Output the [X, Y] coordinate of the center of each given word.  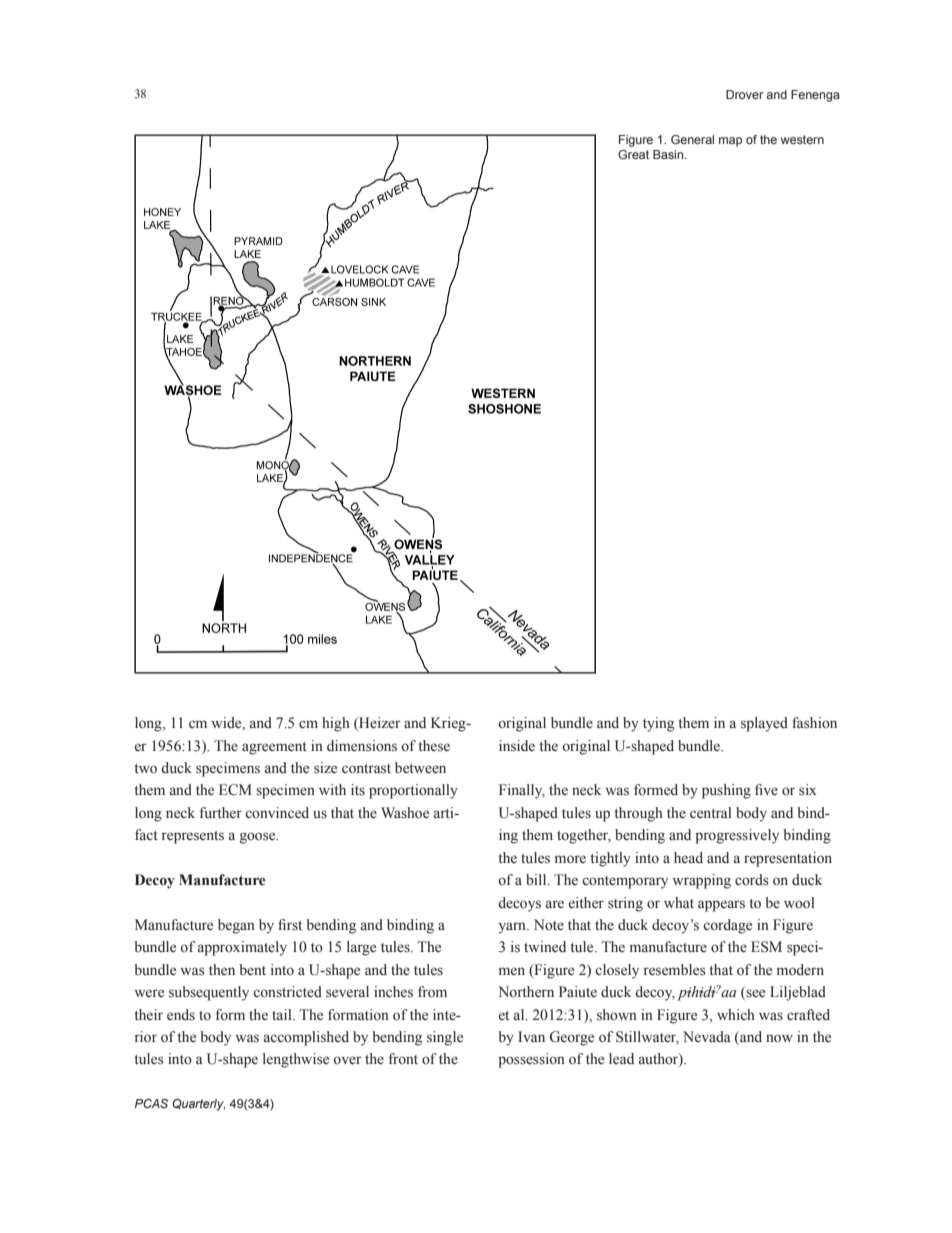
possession [531, 1060]
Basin [669, 154]
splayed [764, 724]
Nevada [707, 1036]
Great [633, 154]
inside [517, 746]
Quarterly [198, 1105]
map [730, 142]
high [336, 724]
